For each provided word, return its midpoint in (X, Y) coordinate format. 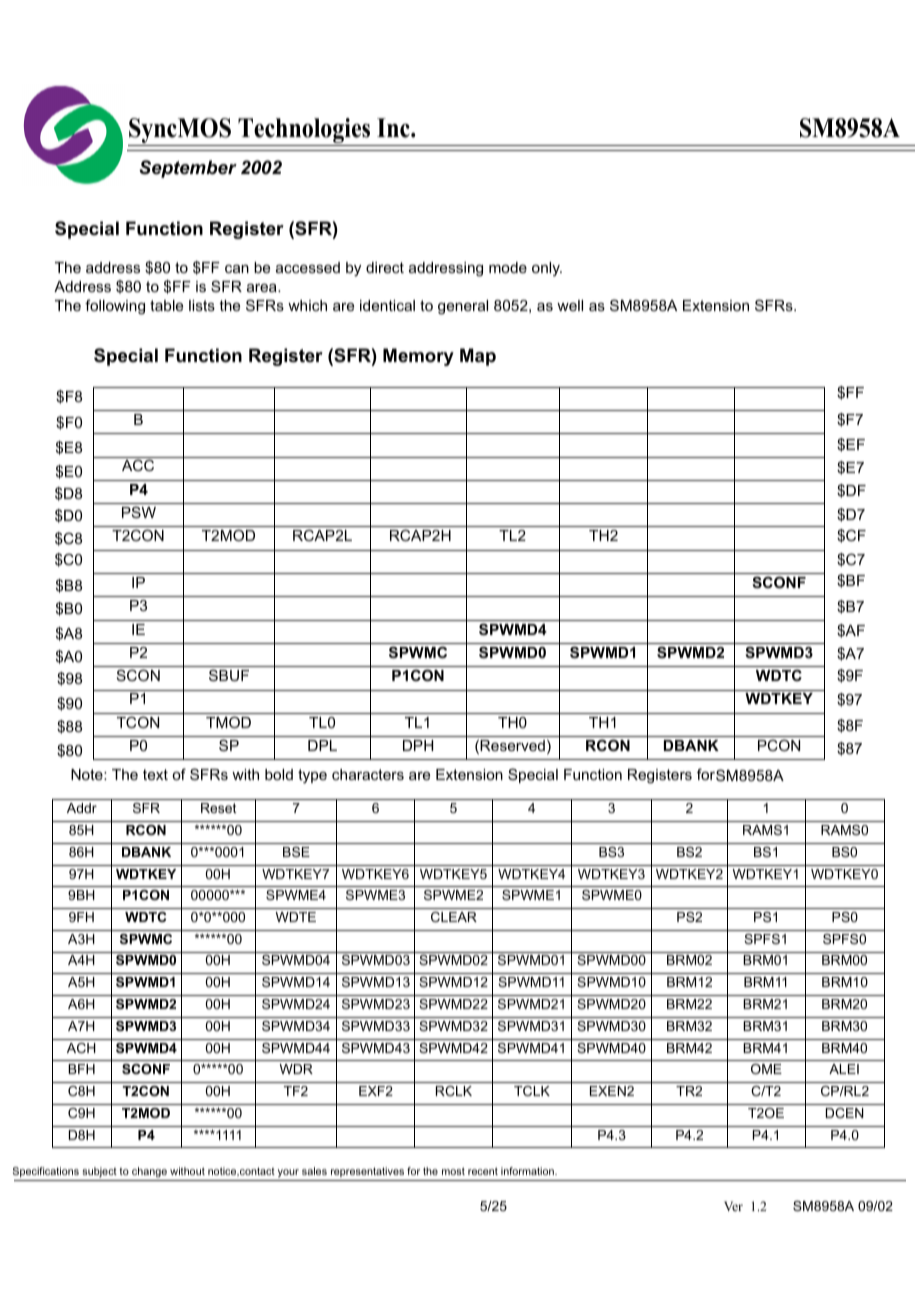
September (188, 169)
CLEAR (454, 917)
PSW (139, 512)
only (547, 269)
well (570, 305)
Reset (219, 808)
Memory (418, 357)
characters (368, 774)
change (149, 1172)
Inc (394, 128)
